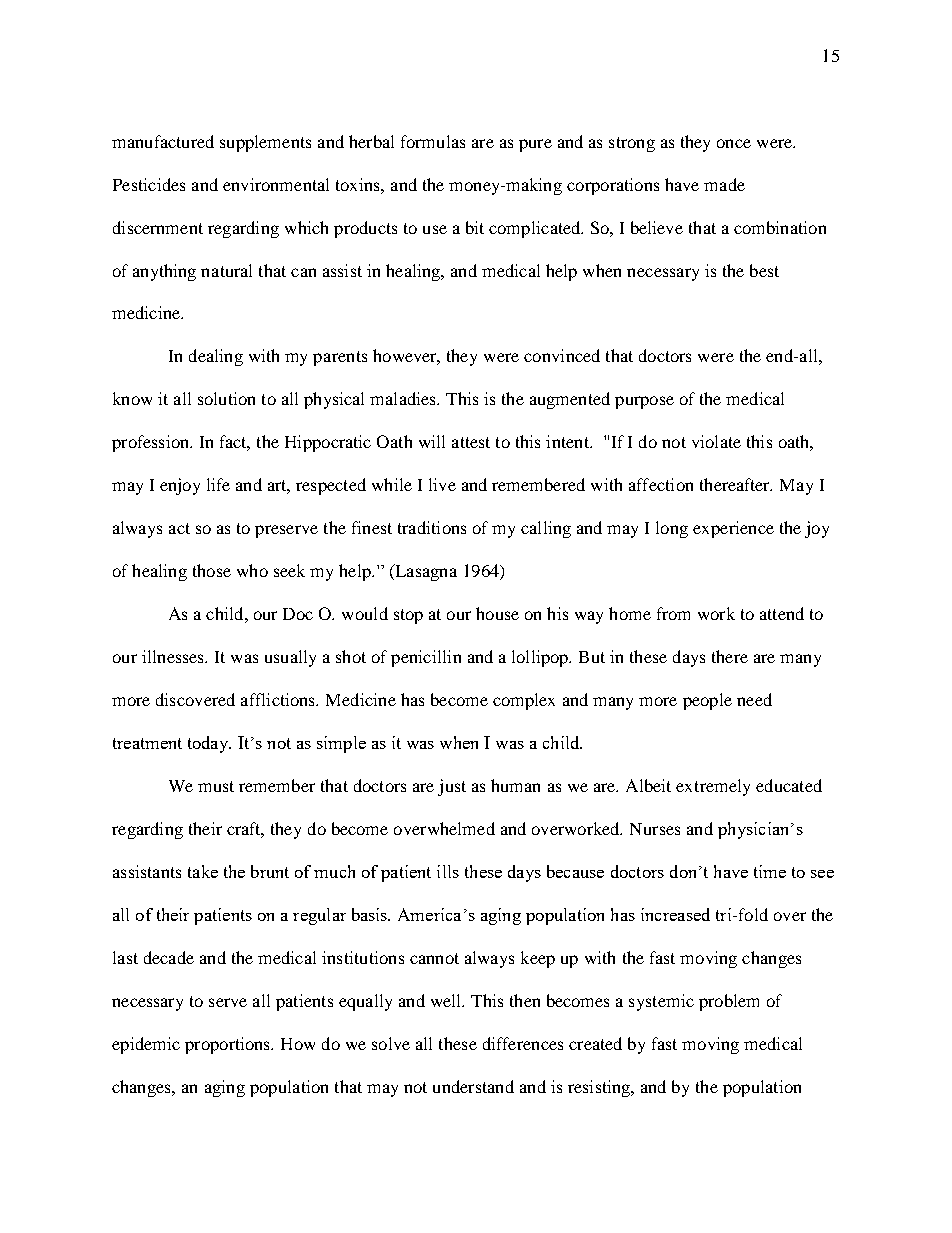 This document has width=952, height=1233. Describe the element at coordinates (229, 1045) in the document. I see `proportions` at that location.
